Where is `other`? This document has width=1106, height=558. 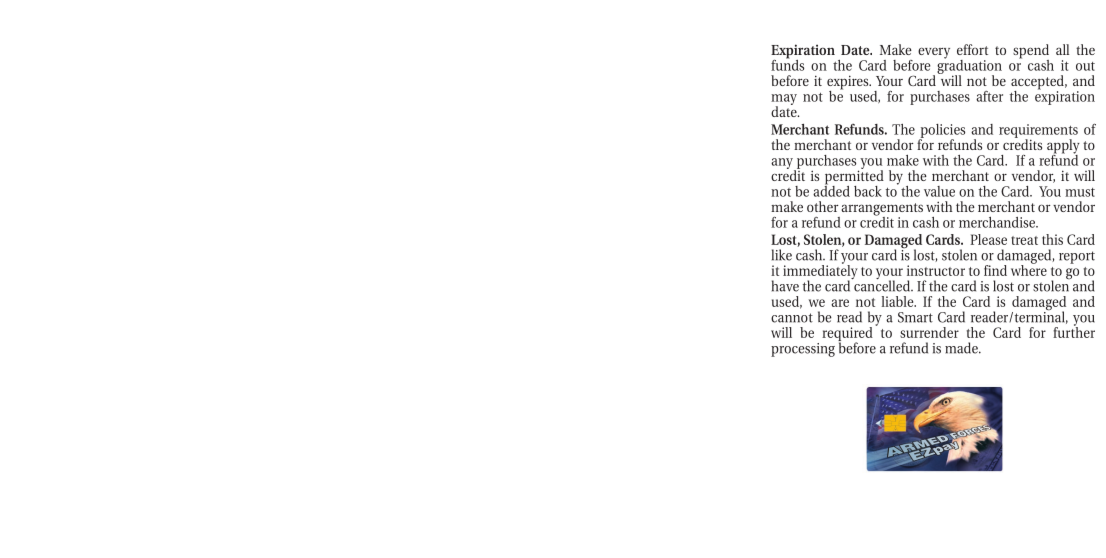 other is located at coordinates (822, 206).
